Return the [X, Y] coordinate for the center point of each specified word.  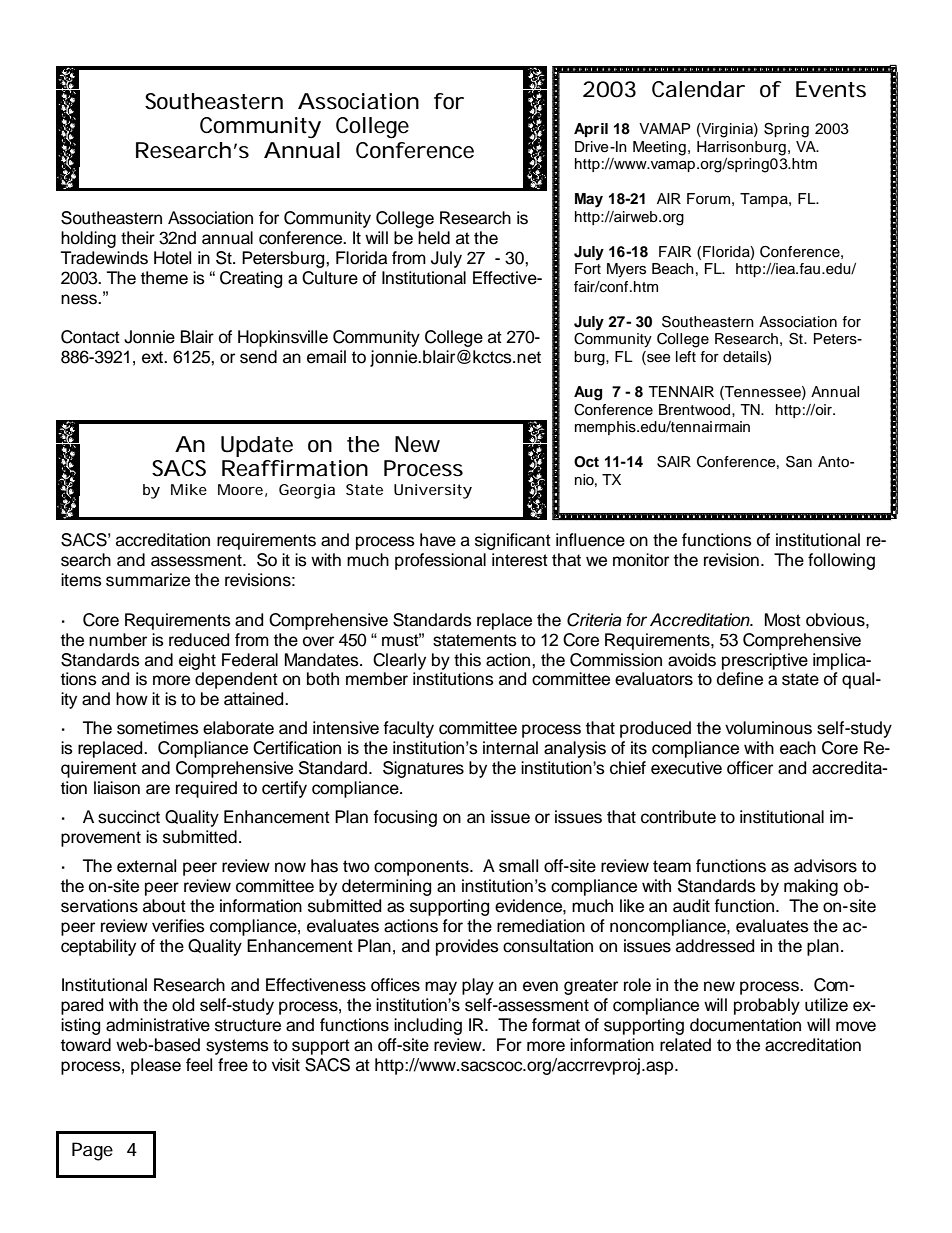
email [326, 357]
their [138, 238]
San [799, 462]
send [258, 357]
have [438, 540]
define [740, 679]
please [156, 1066]
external [146, 866]
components [422, 868]
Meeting [659, 148]
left [686, 357]
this [467, 660]
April [591, 130]
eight [197, 661]
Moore [242, 490]
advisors [825, 866]
